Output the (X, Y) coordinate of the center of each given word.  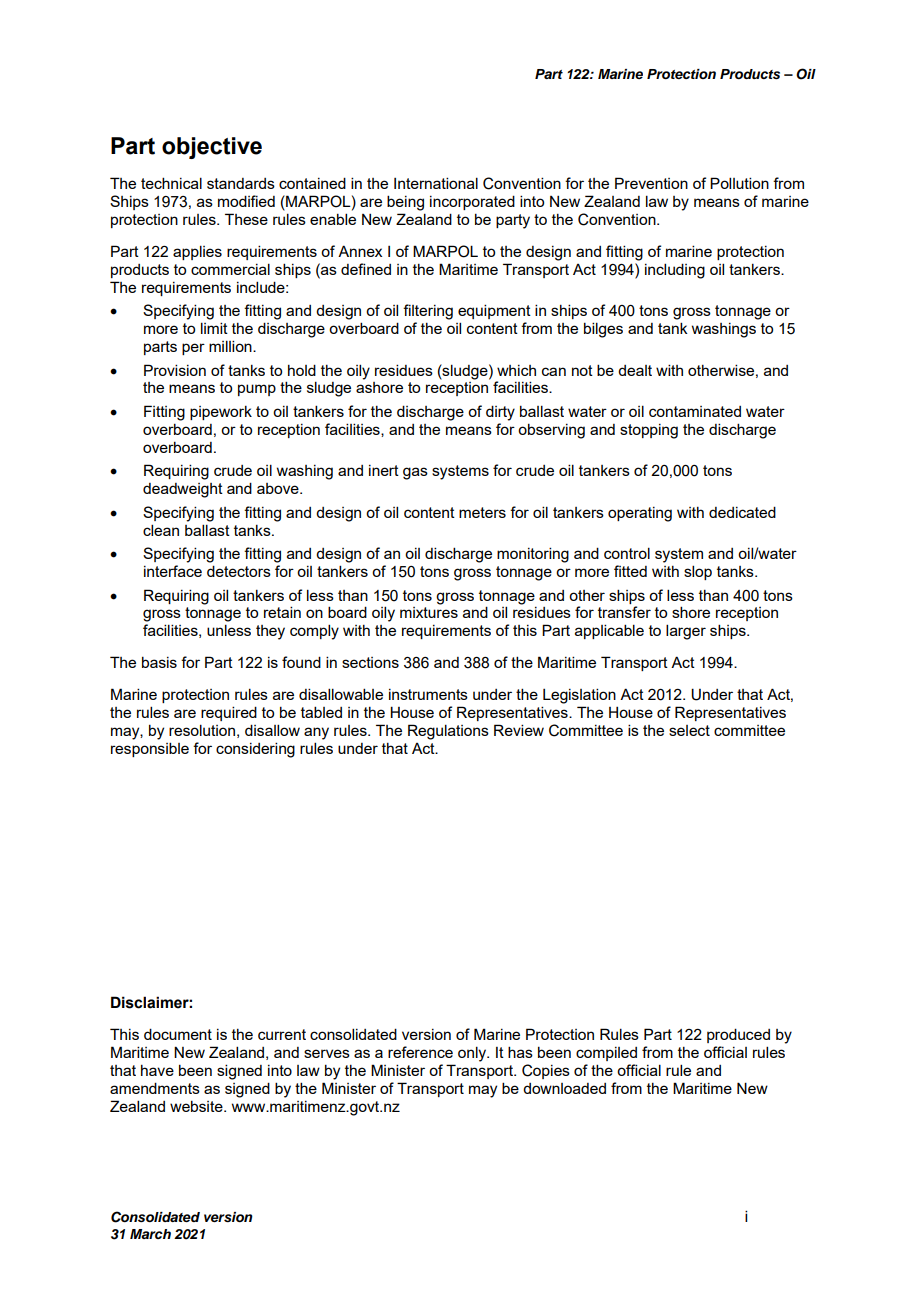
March (150, 1234)
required (229, 713)
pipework (221, 413)
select (689, 730)
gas (415, 473)
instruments (428, 694)
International (436, 183)
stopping (649, 431)
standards (241, 183)
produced (738, 1035)
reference (420, 1052)
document (178, 1034)
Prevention (651, 183)
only (473, 1054)
